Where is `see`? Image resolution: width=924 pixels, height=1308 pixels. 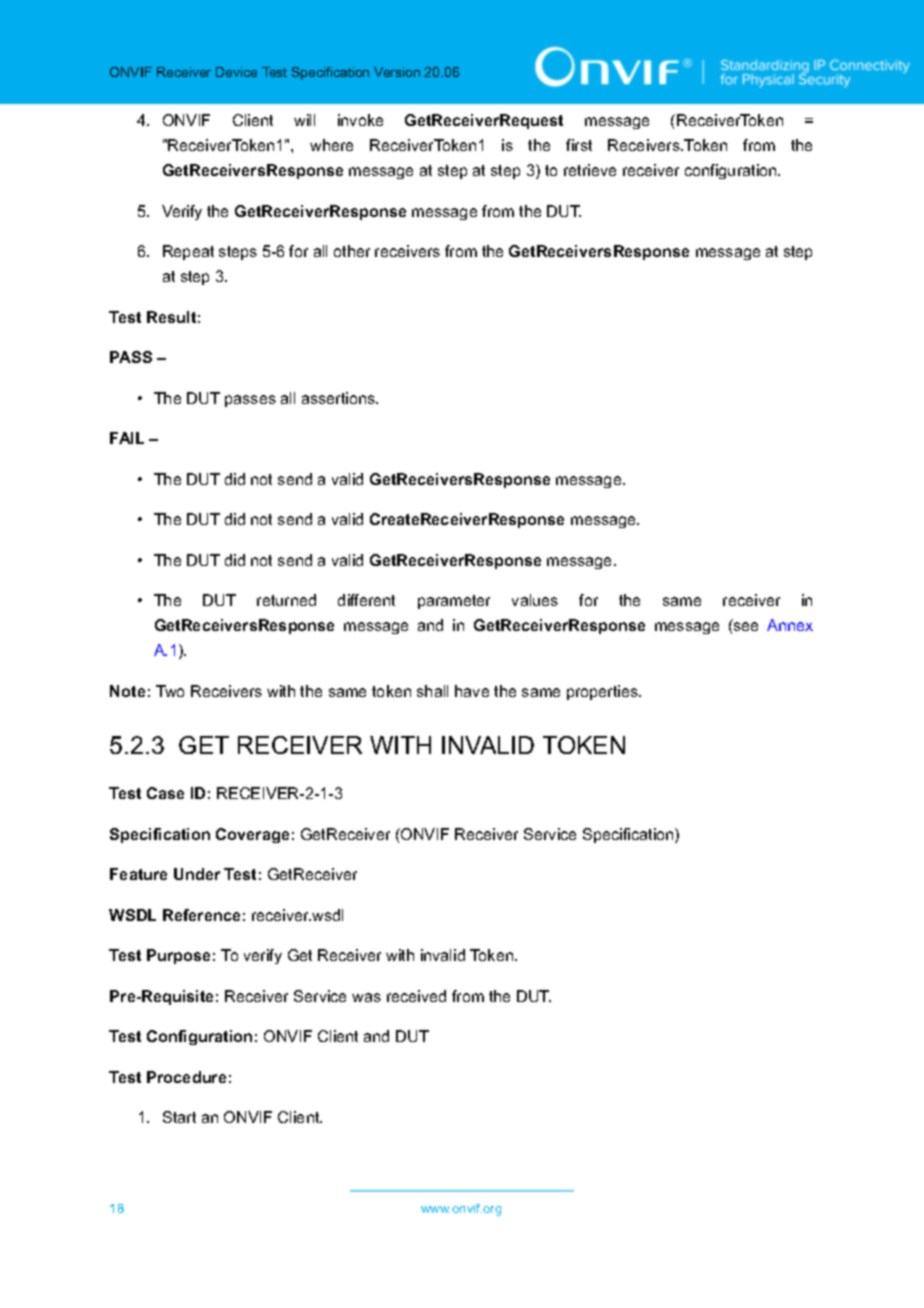 see is located at coordinates (746, 626).
